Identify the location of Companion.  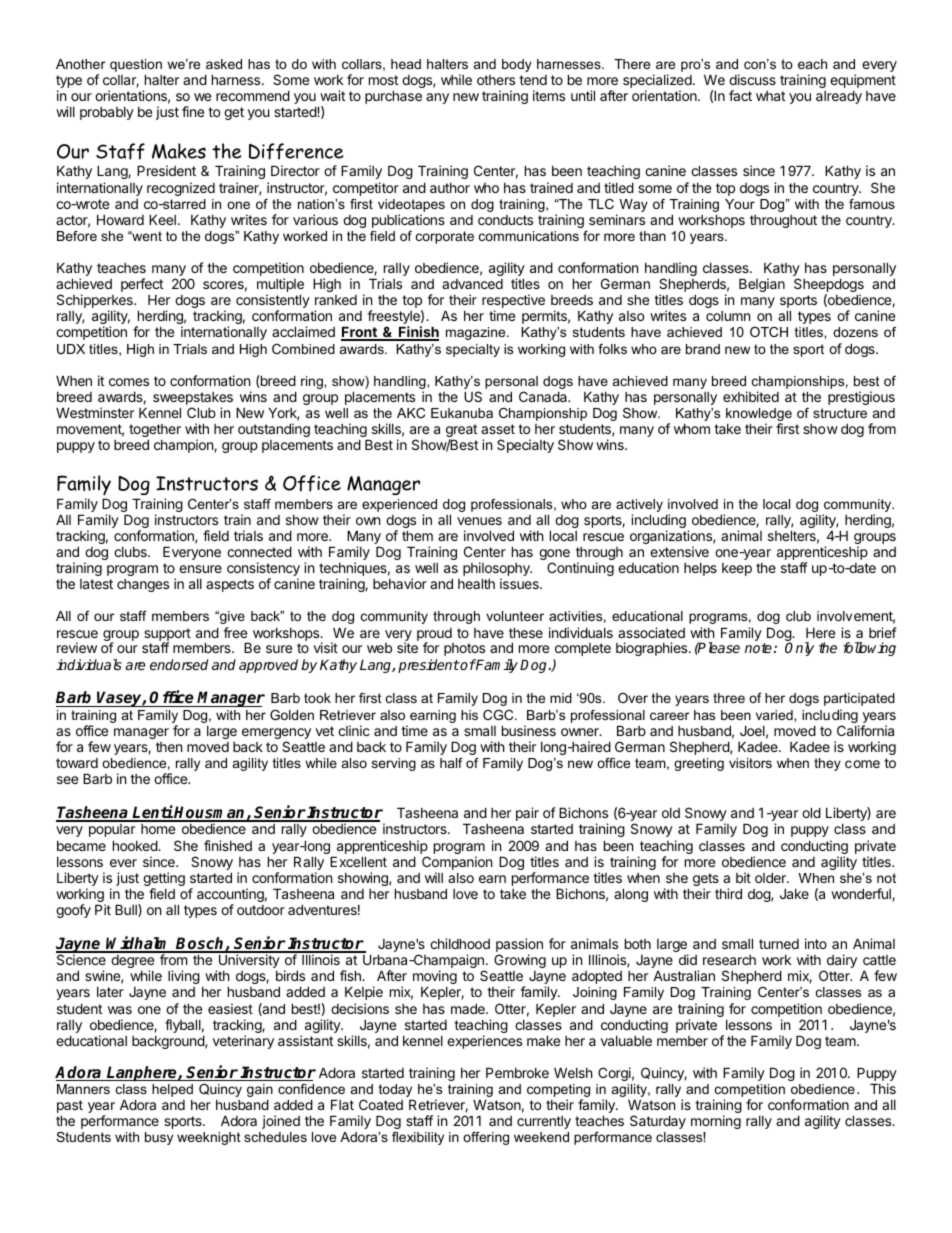
(457, 864).
